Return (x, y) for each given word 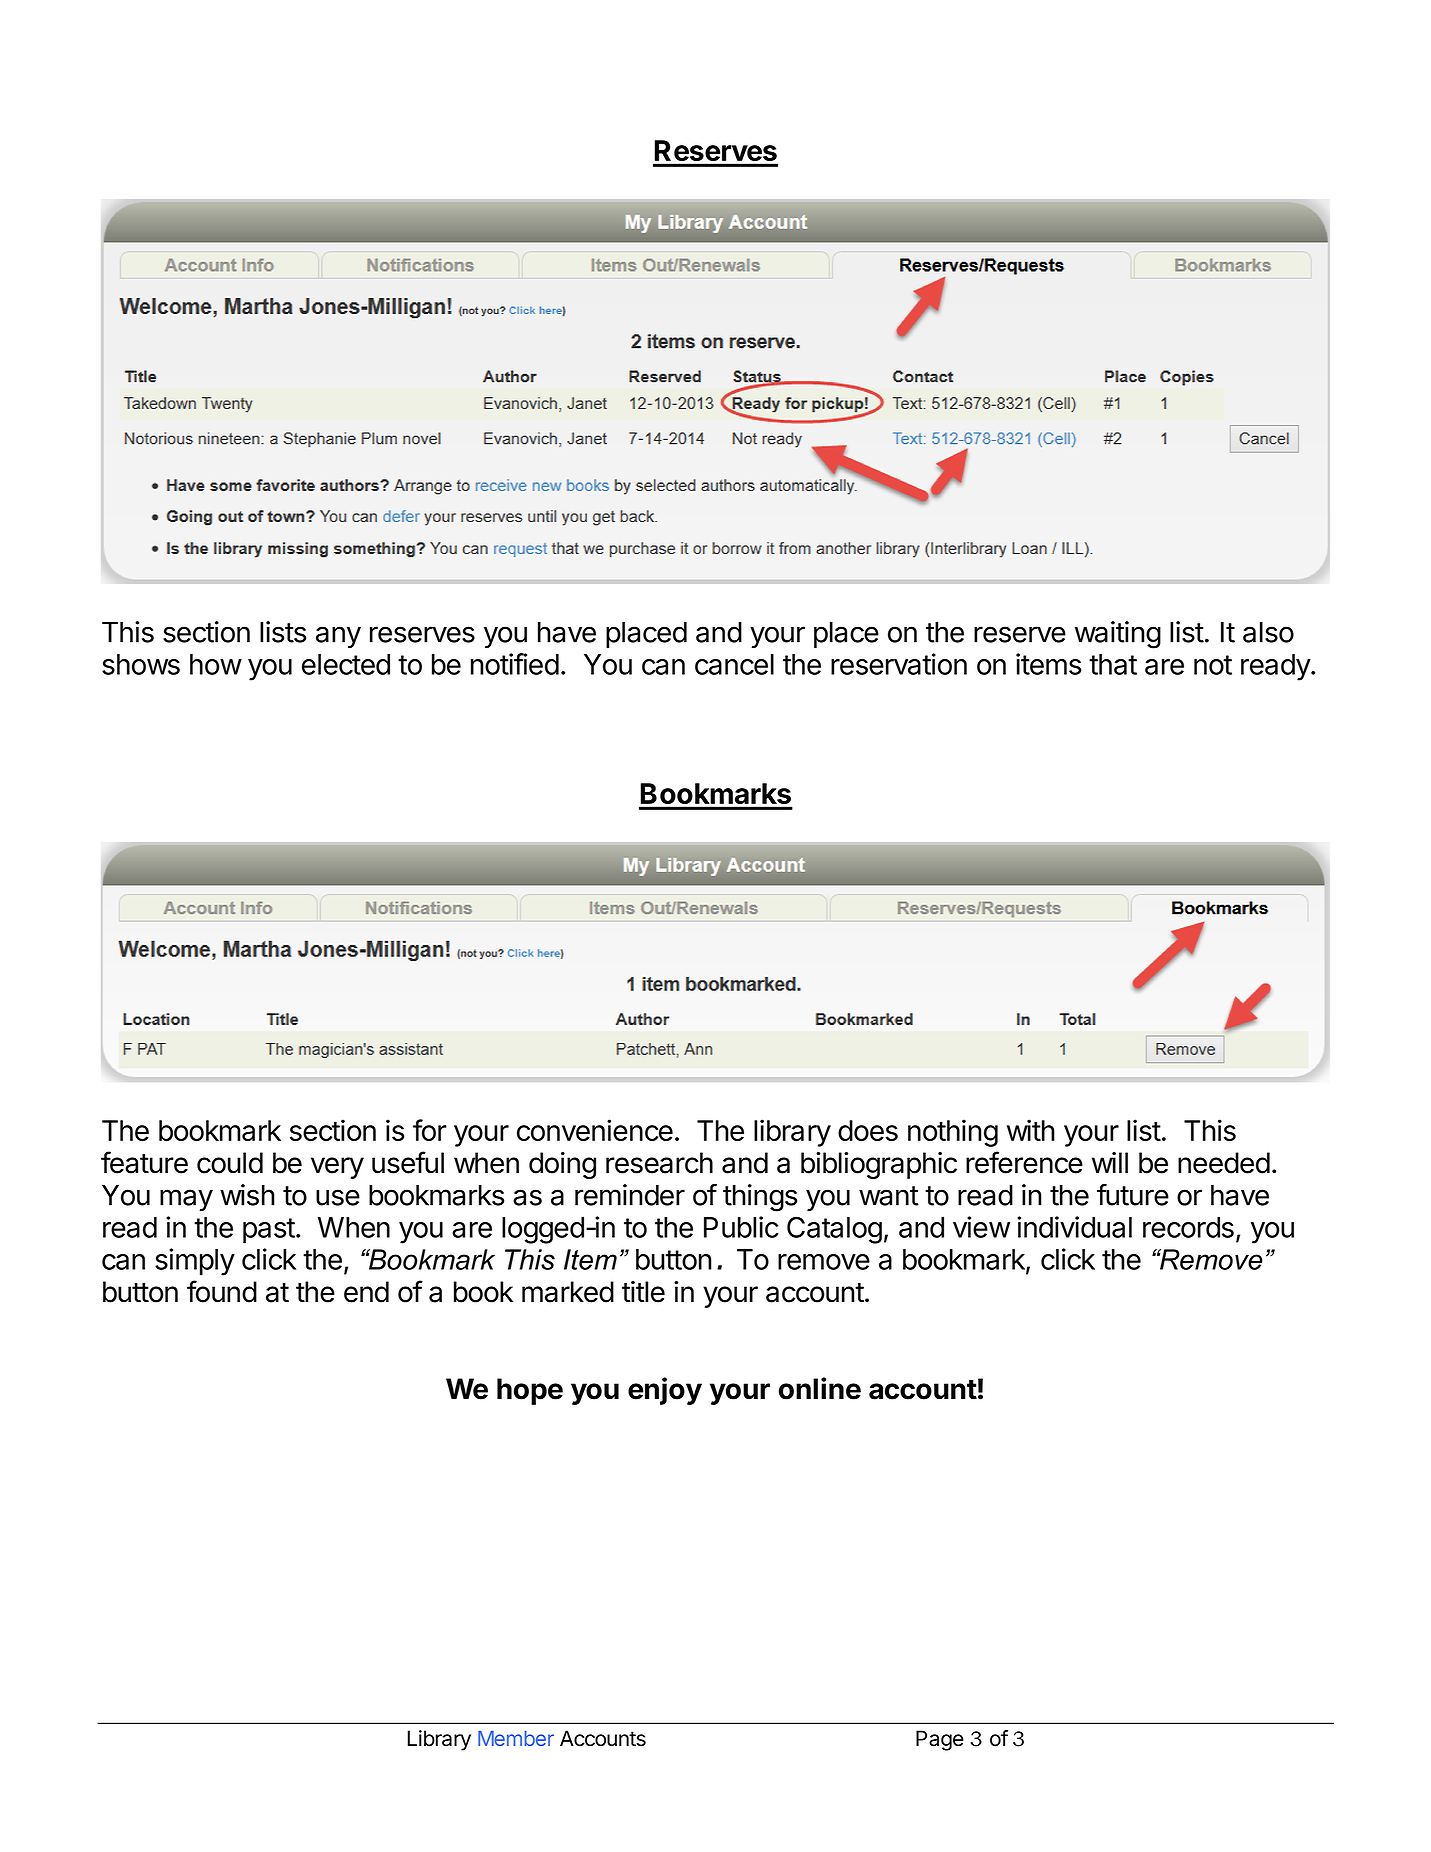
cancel (734, 664)
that (1113, 664)
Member (516, 1738)
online (820, 1388)
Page (940, 1740)
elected (346, 664)
